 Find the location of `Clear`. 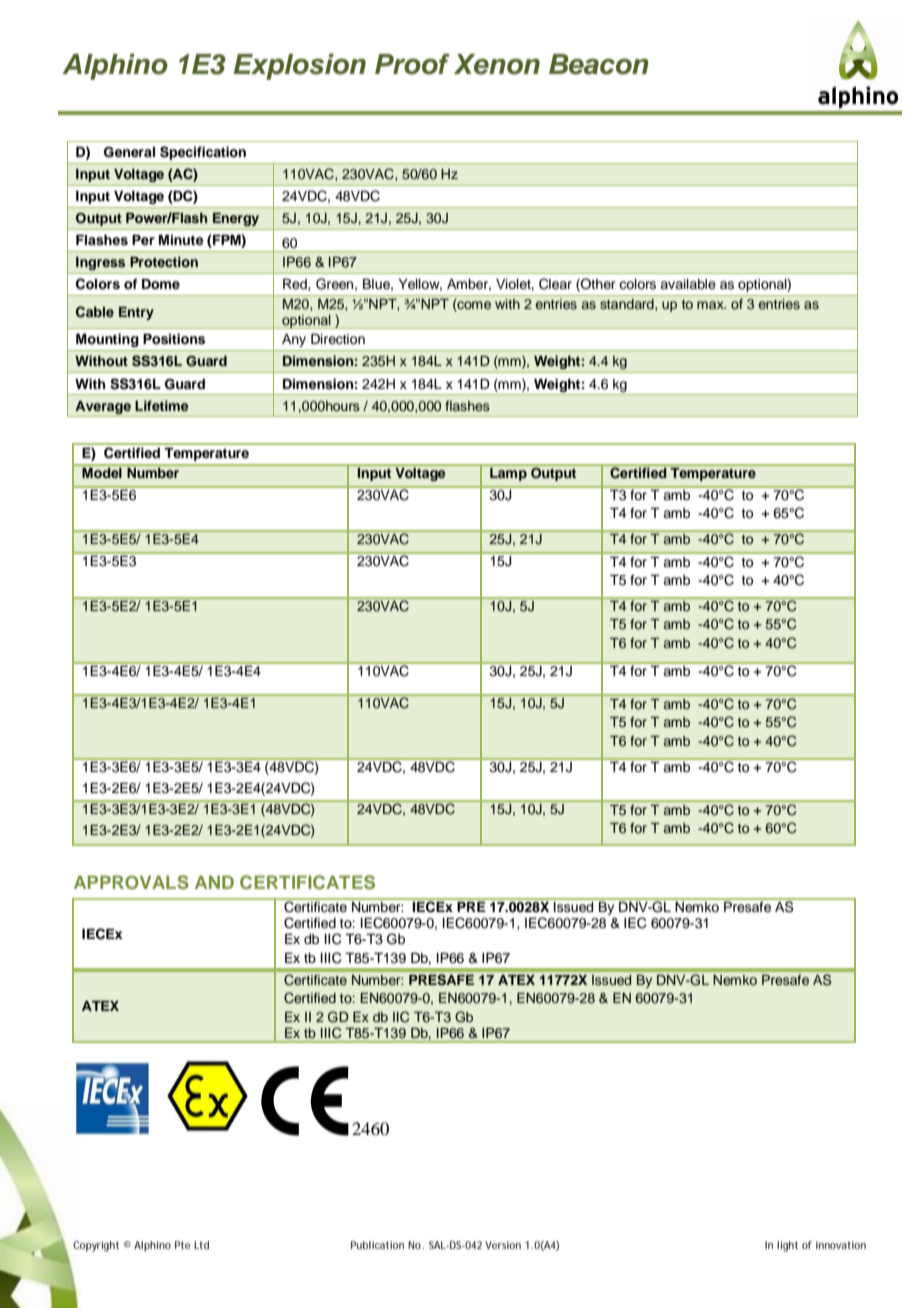

Clear is located at coordinates (555, 284).
